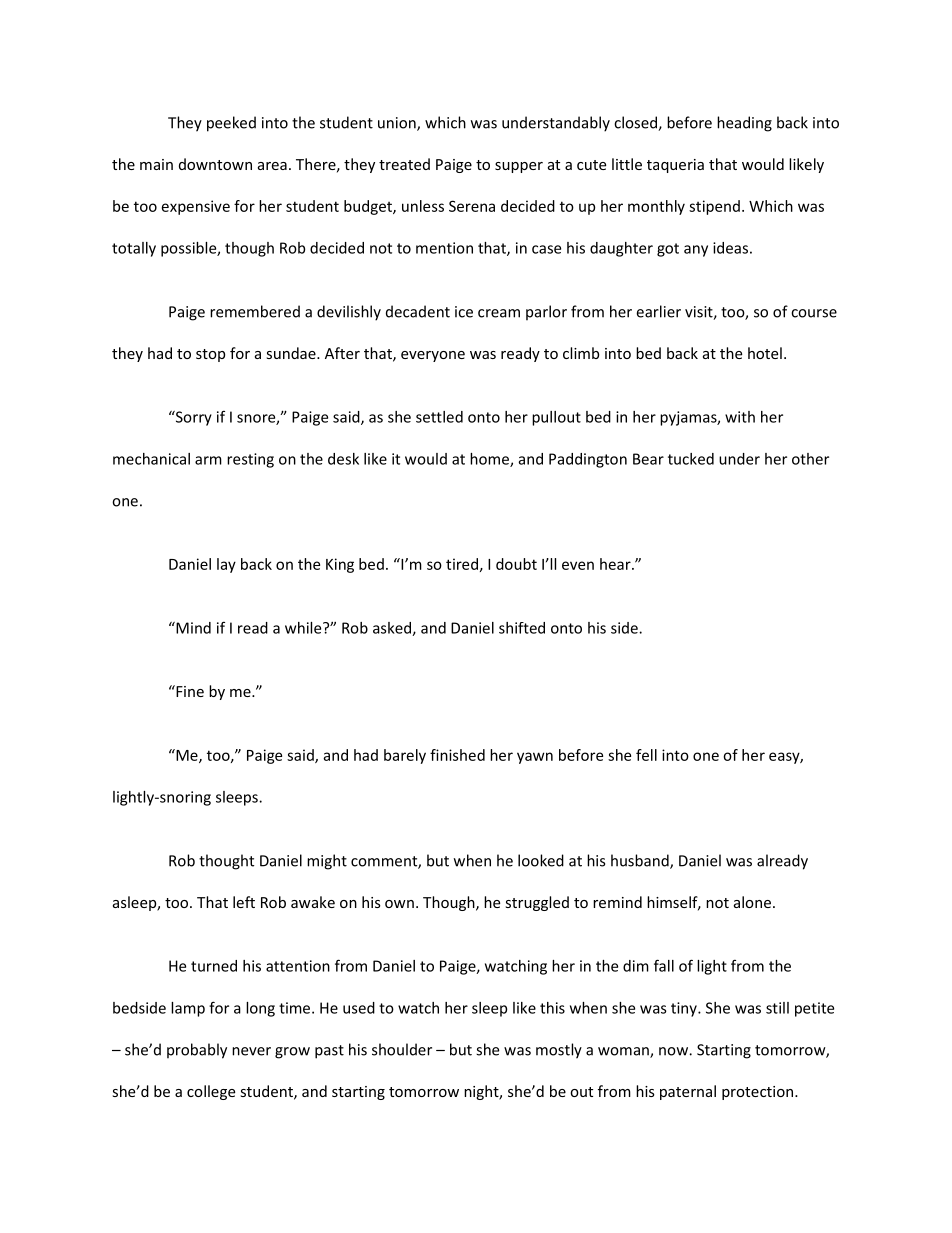 The height and width of the screenshot is (1233, 952). I want to click on alone, so click(752, 902).
